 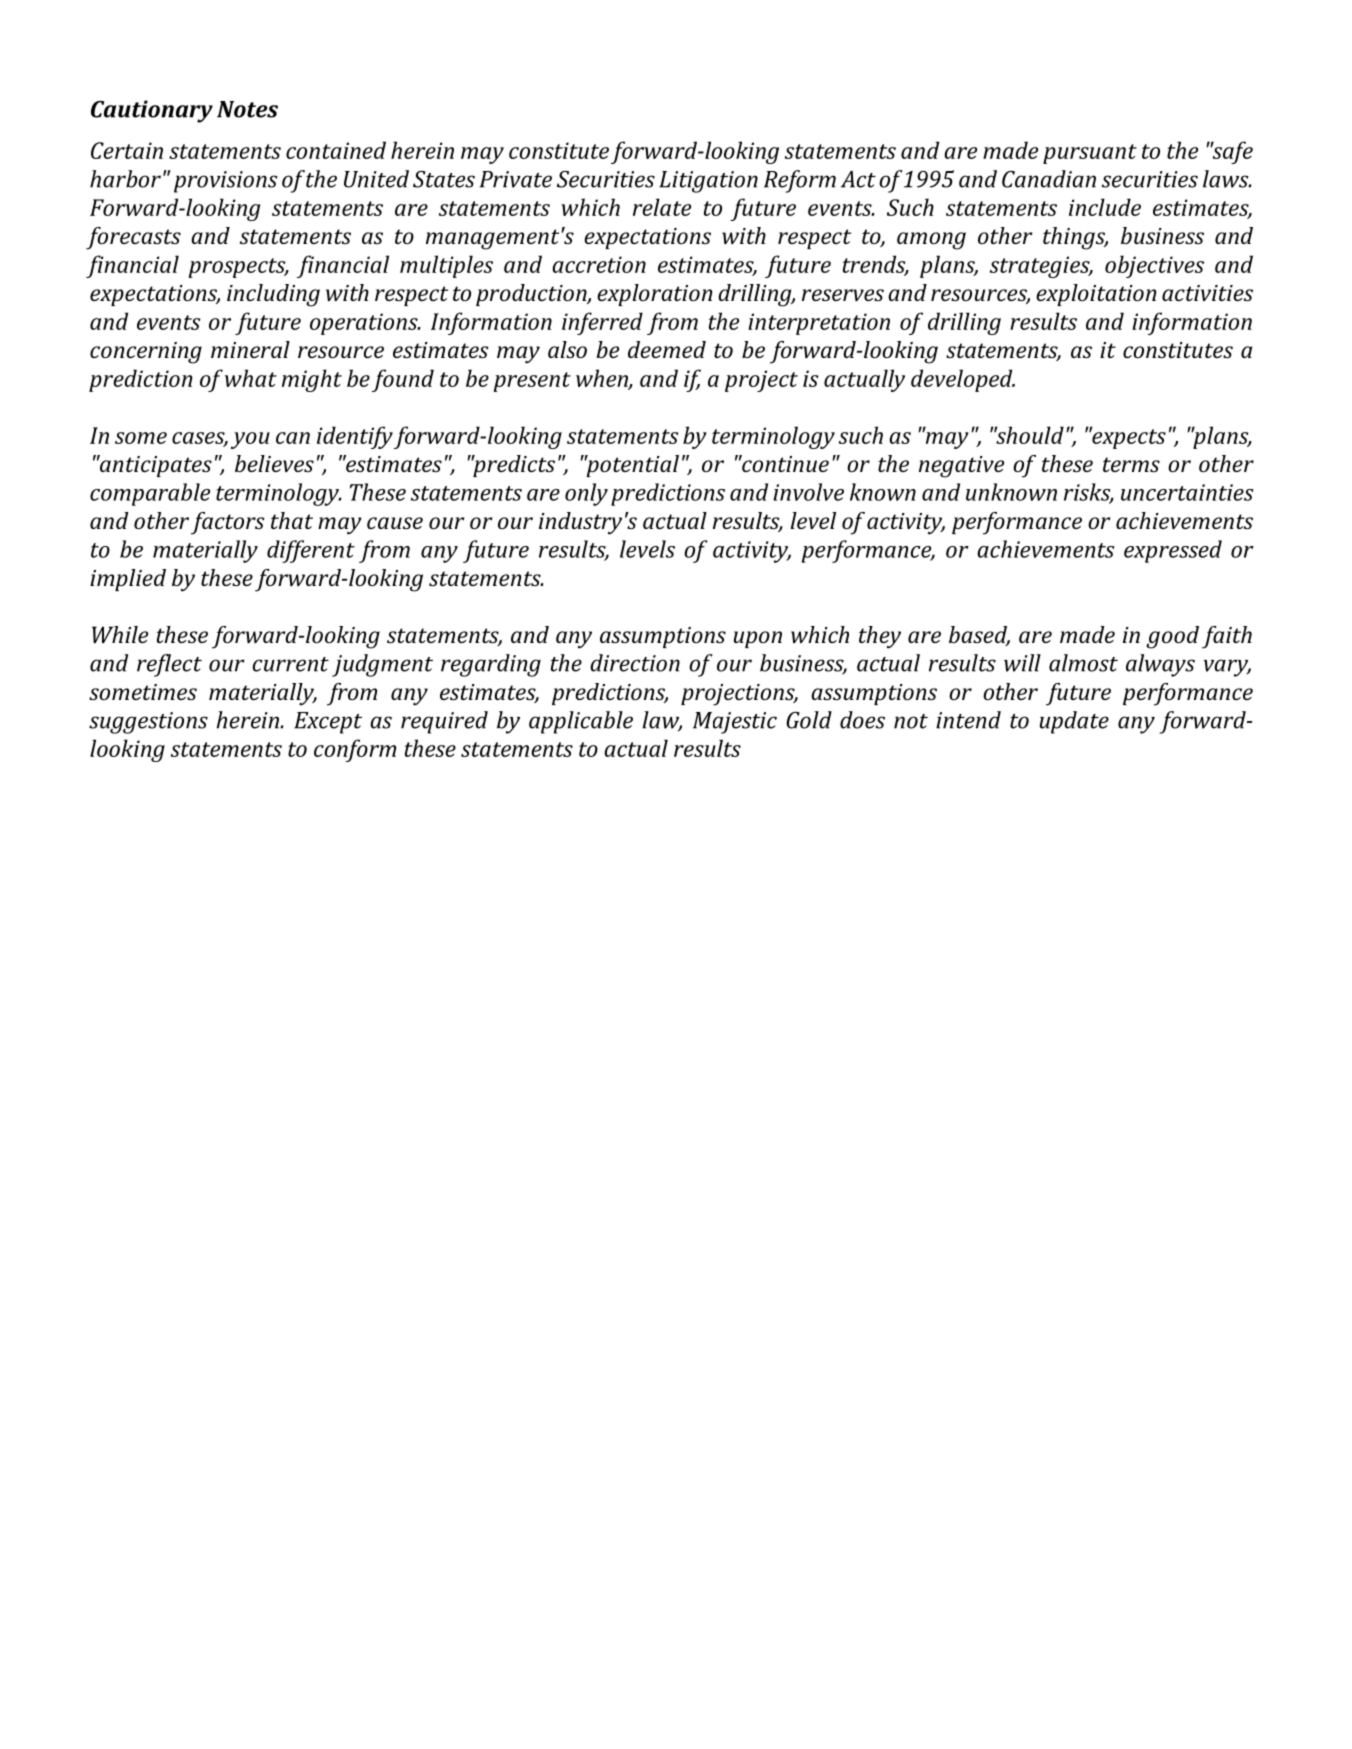 I want to click on Except, so click(x=328, y=723).
